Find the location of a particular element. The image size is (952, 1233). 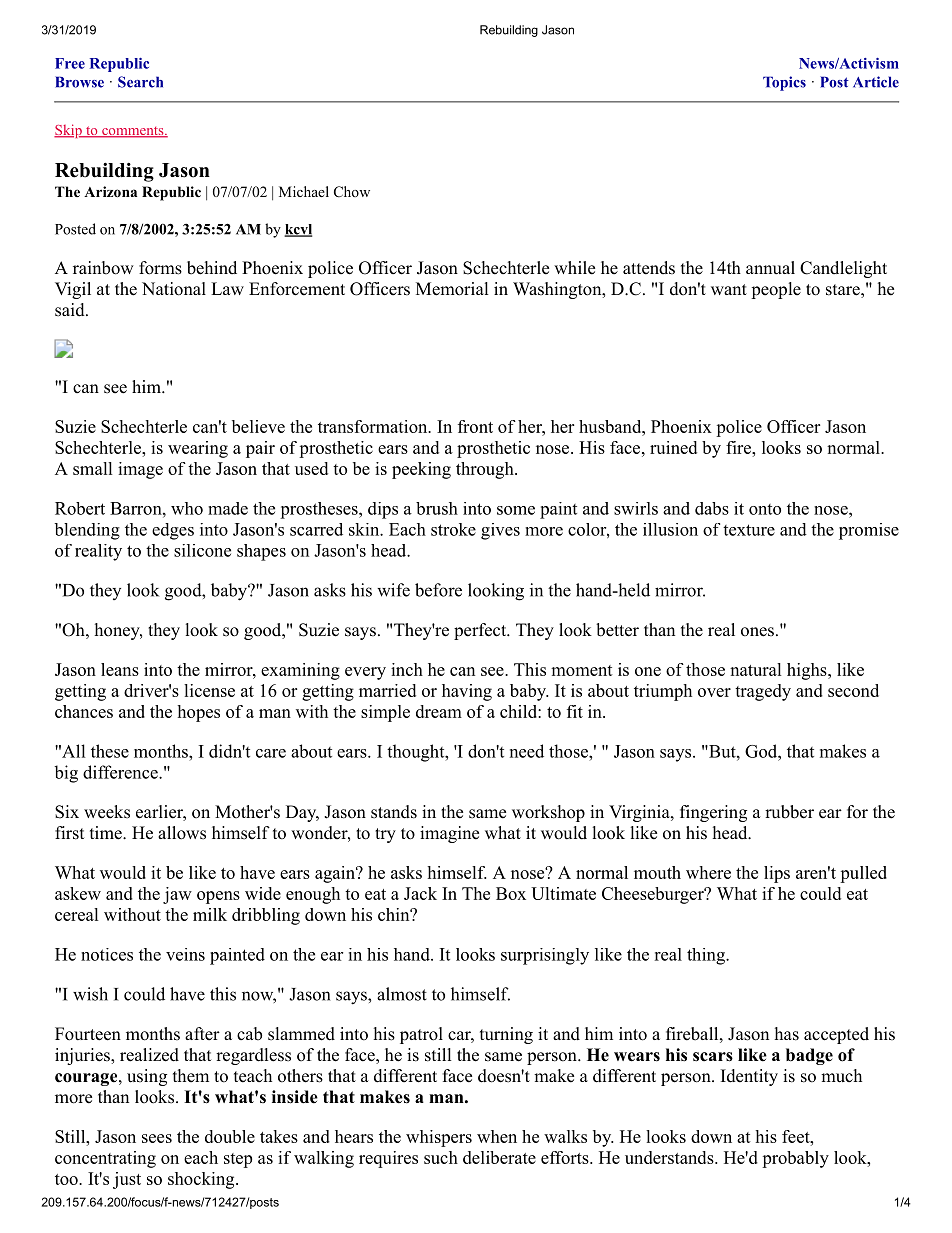

Box is located at coordinates (511, 893).
